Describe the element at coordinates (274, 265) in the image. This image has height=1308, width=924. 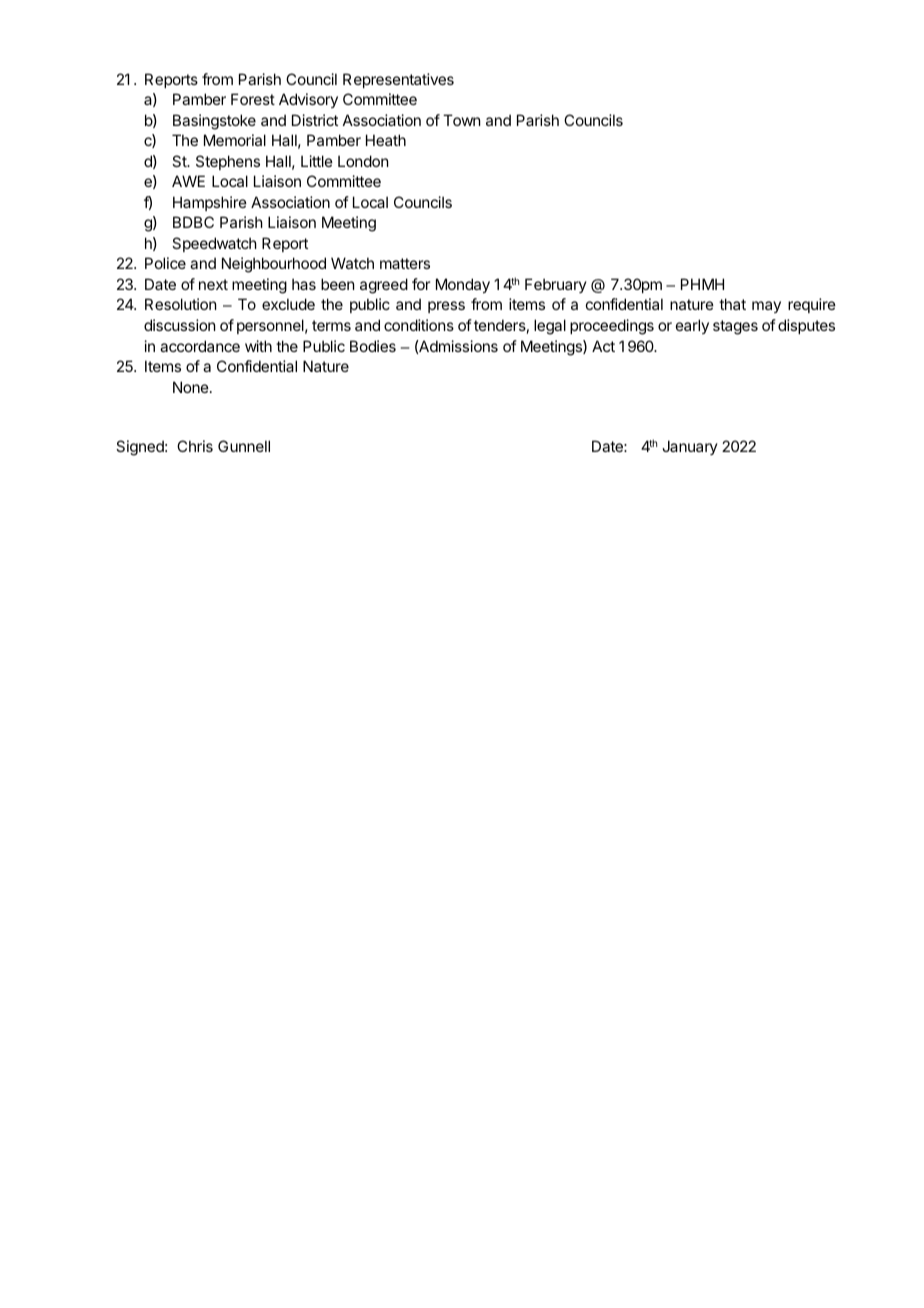
I see `Neighbourhood` at that location.
